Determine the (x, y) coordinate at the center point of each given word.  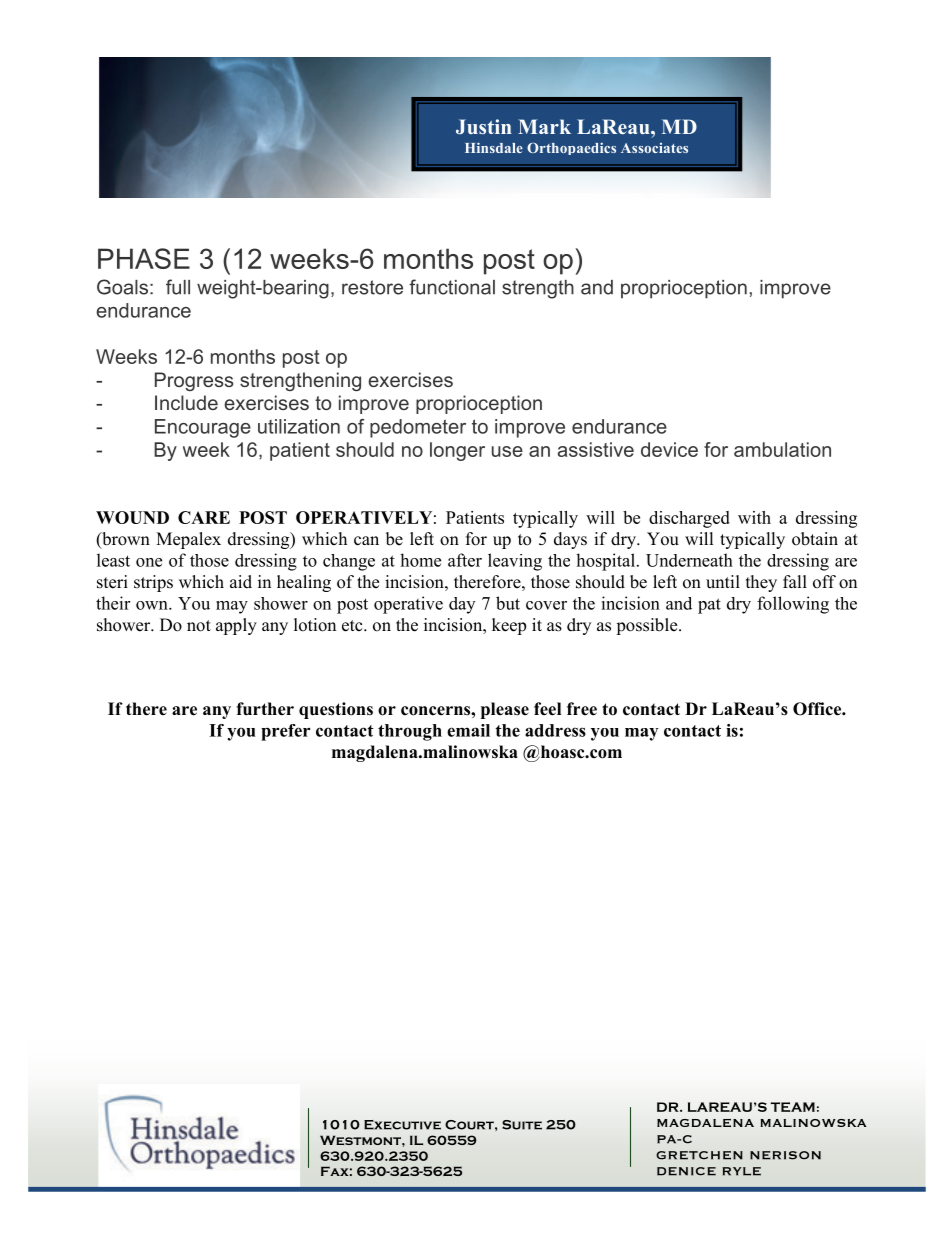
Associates (654, 148)
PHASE (144, 258)
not (199, 626)
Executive (402, 1125)
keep (509, 626)
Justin (484, 127)
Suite (522, 1125)
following (793, 605)
